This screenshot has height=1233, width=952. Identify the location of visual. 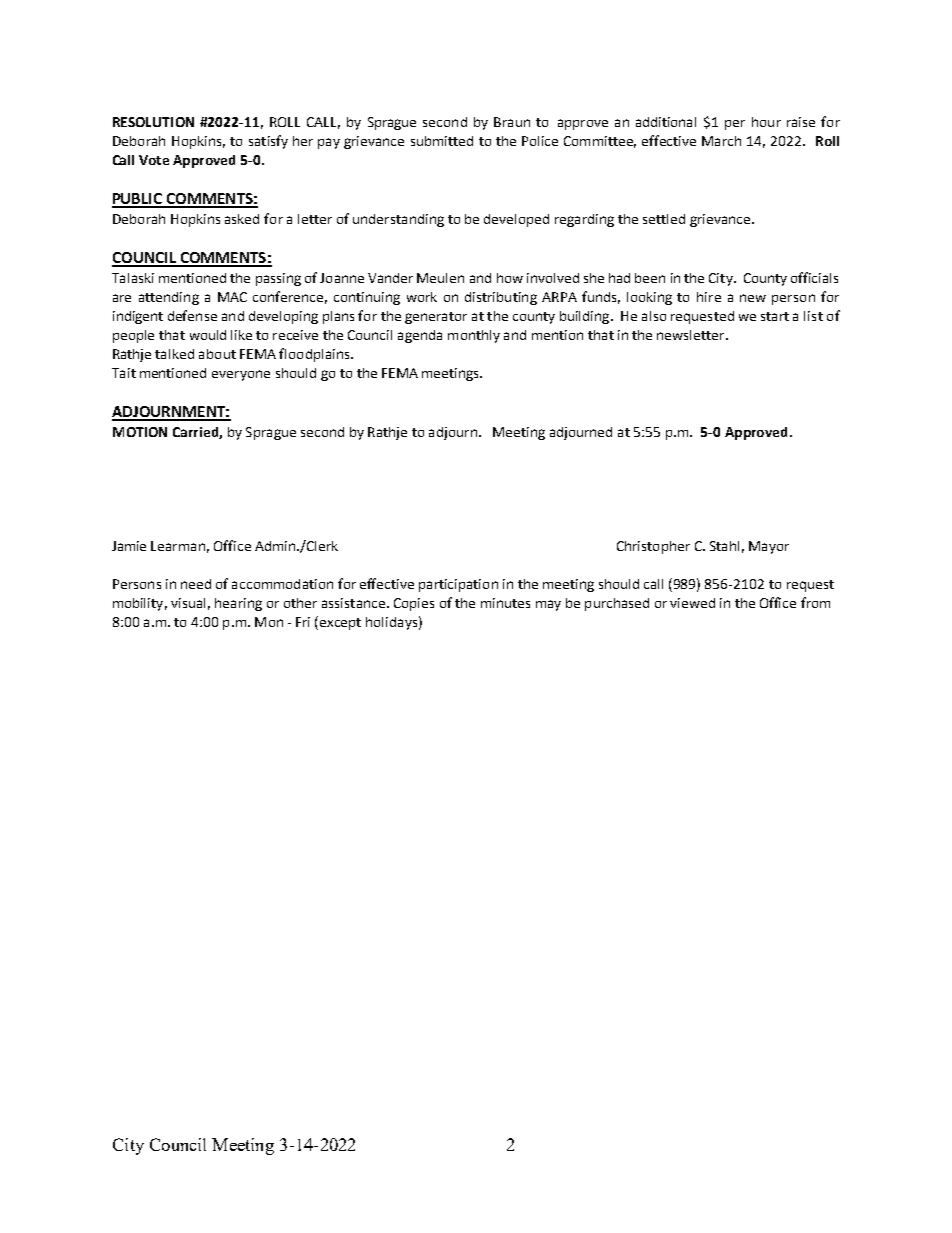
(188, 603).
